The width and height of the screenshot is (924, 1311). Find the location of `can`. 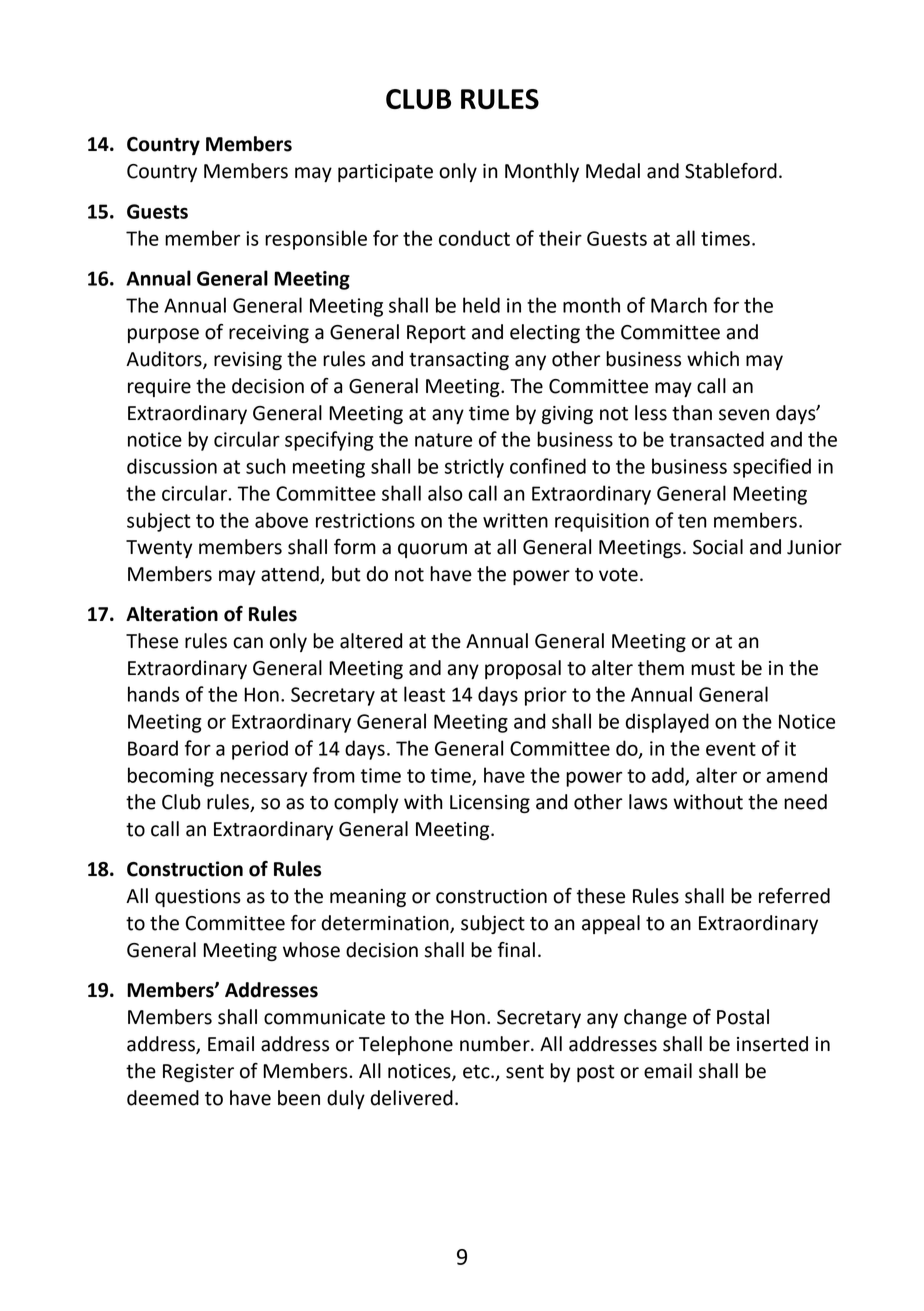

can is located at coordinates (248, 643).
